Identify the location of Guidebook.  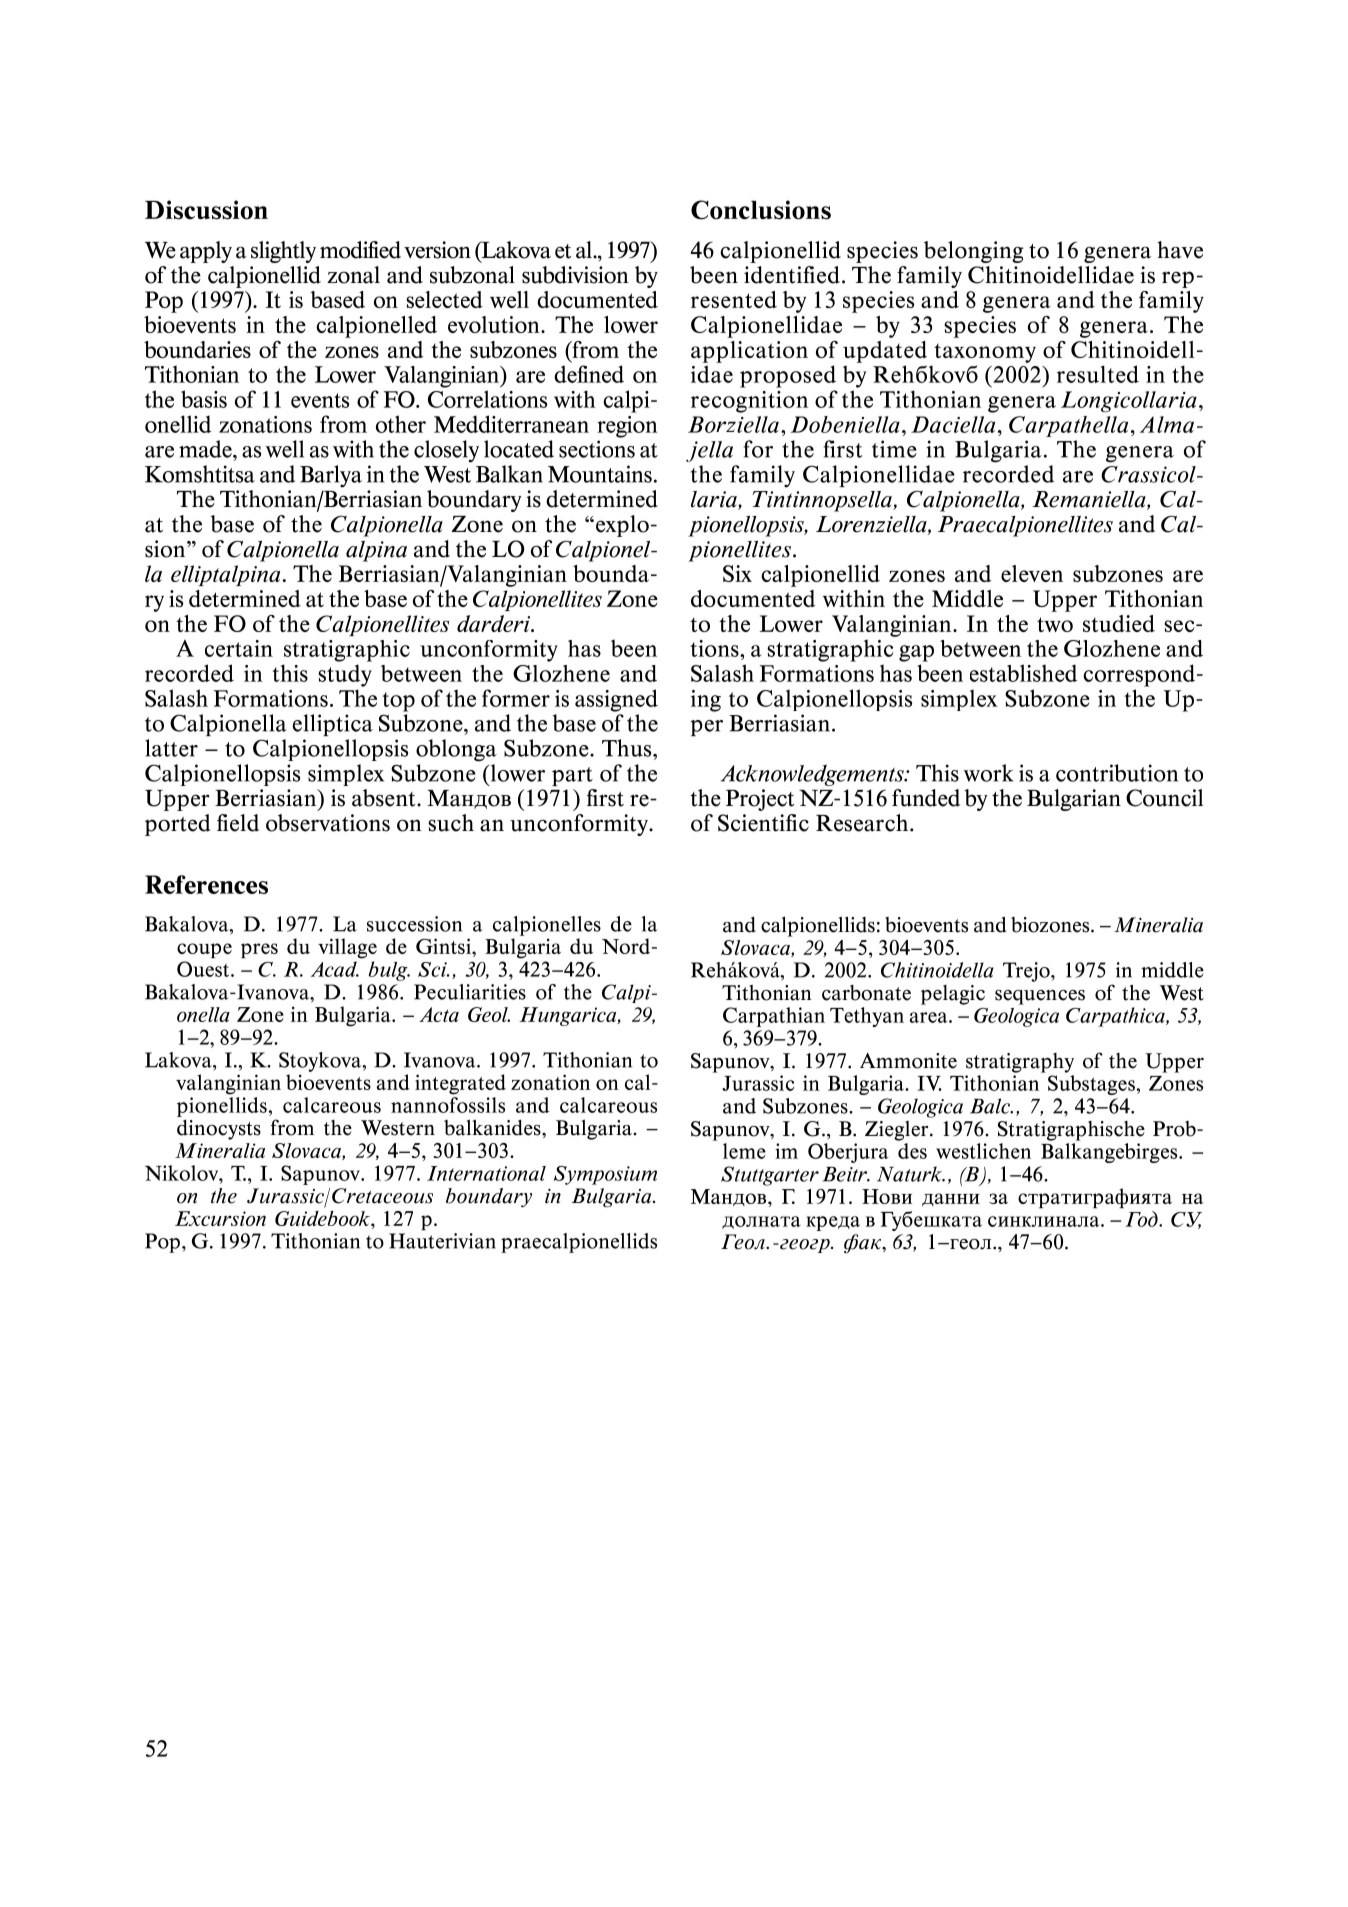
(323, 1218).
